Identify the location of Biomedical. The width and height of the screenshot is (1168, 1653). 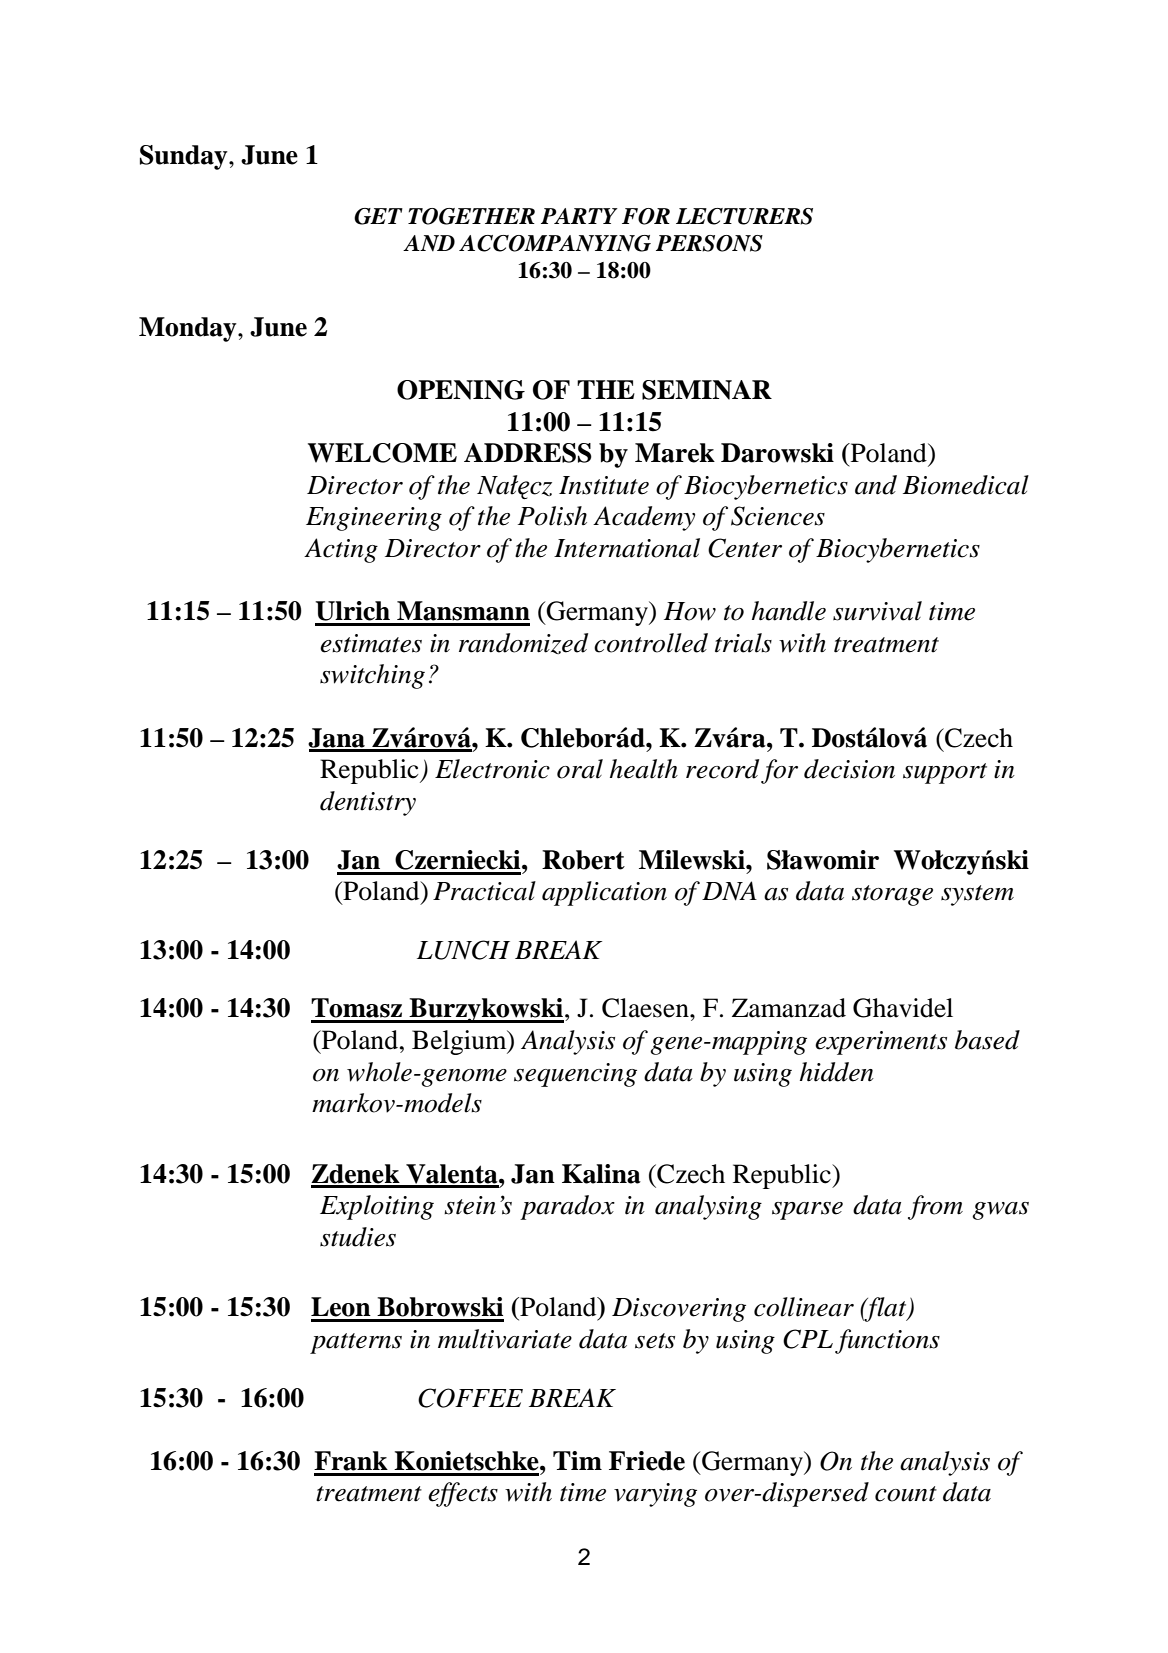
(966, 485).
